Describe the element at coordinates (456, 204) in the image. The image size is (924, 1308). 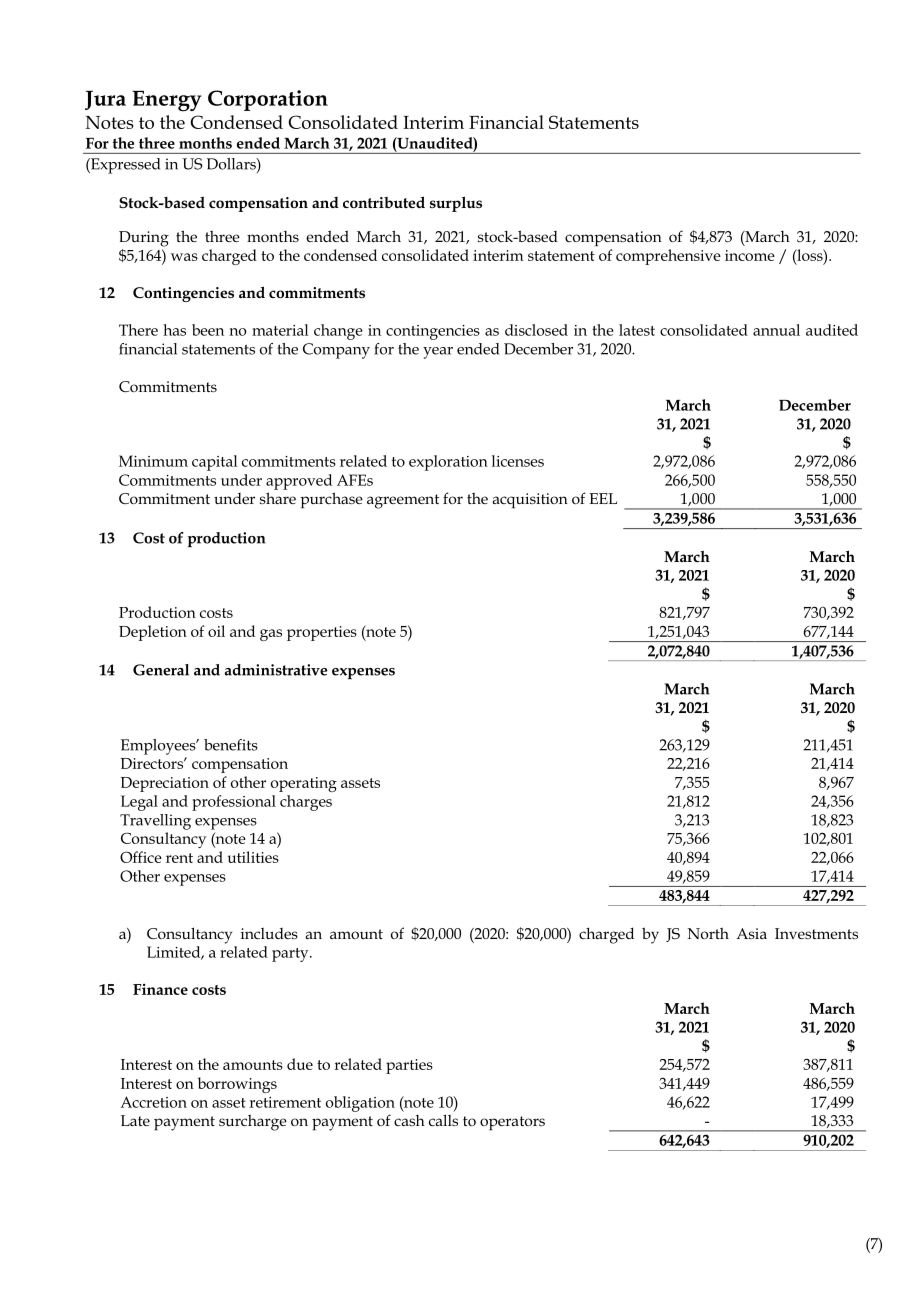
I see `surplus` at that location.
